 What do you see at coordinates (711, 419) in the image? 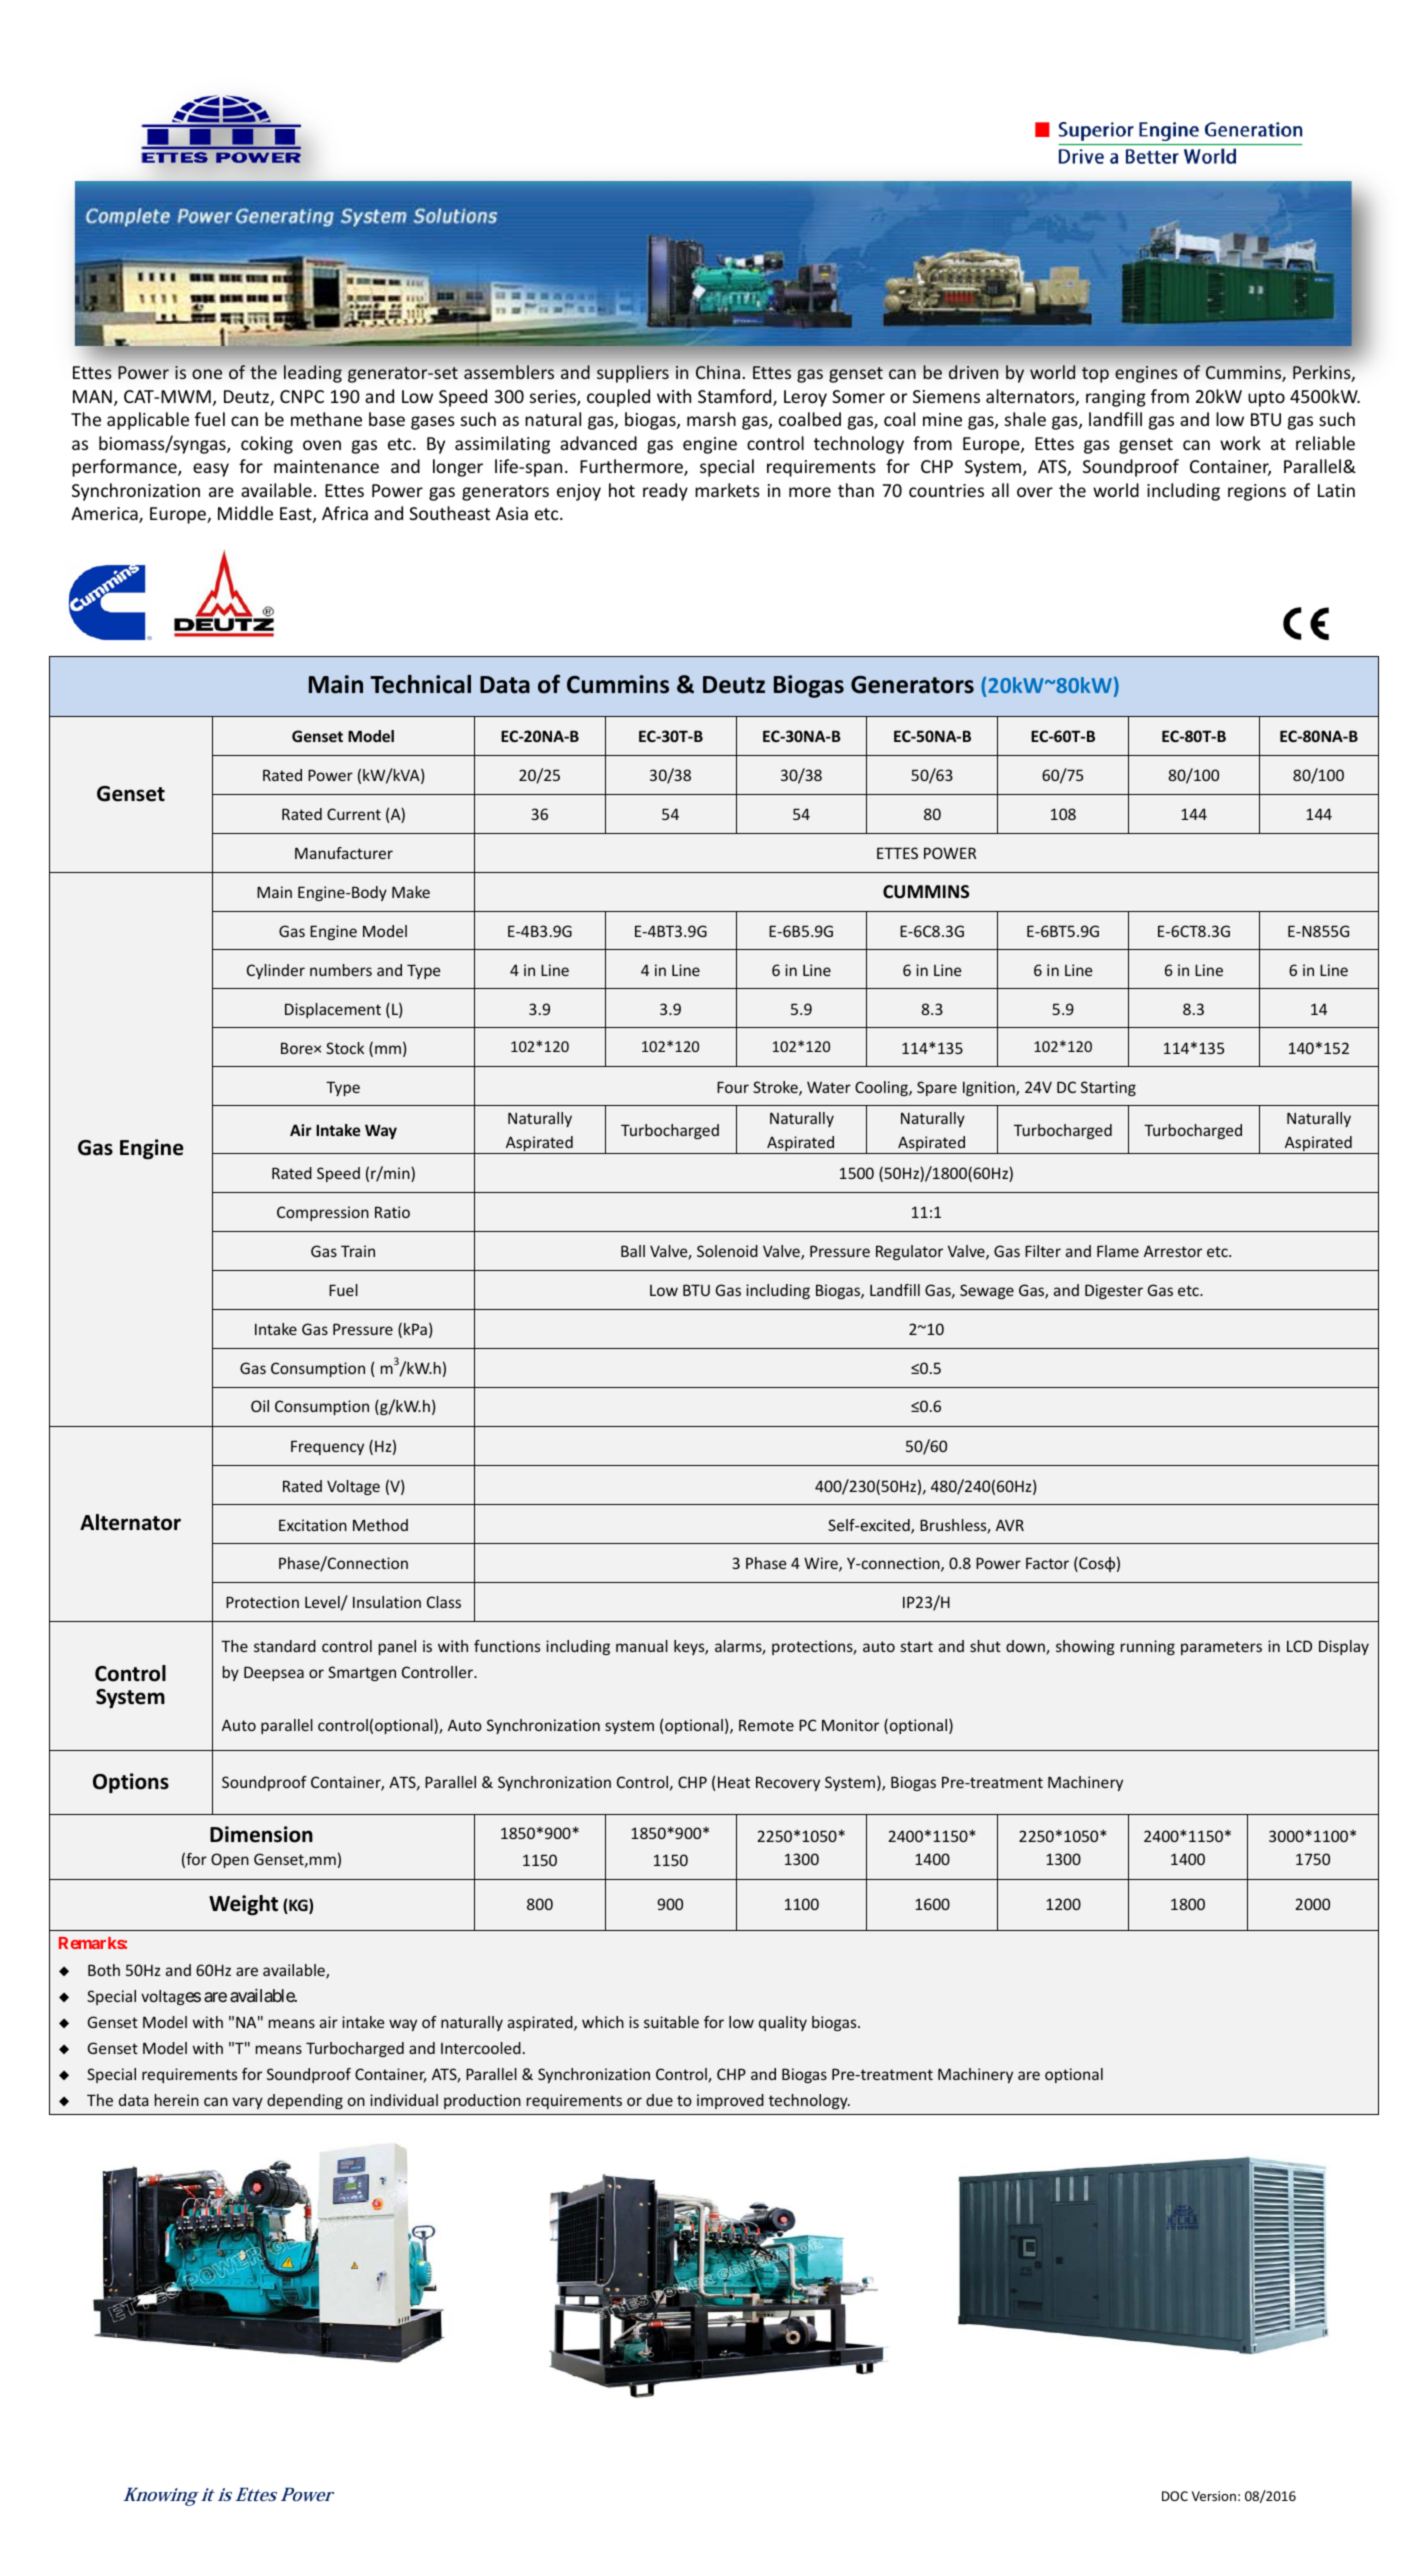
I see `marsh` at bounding box center [711, 419].
